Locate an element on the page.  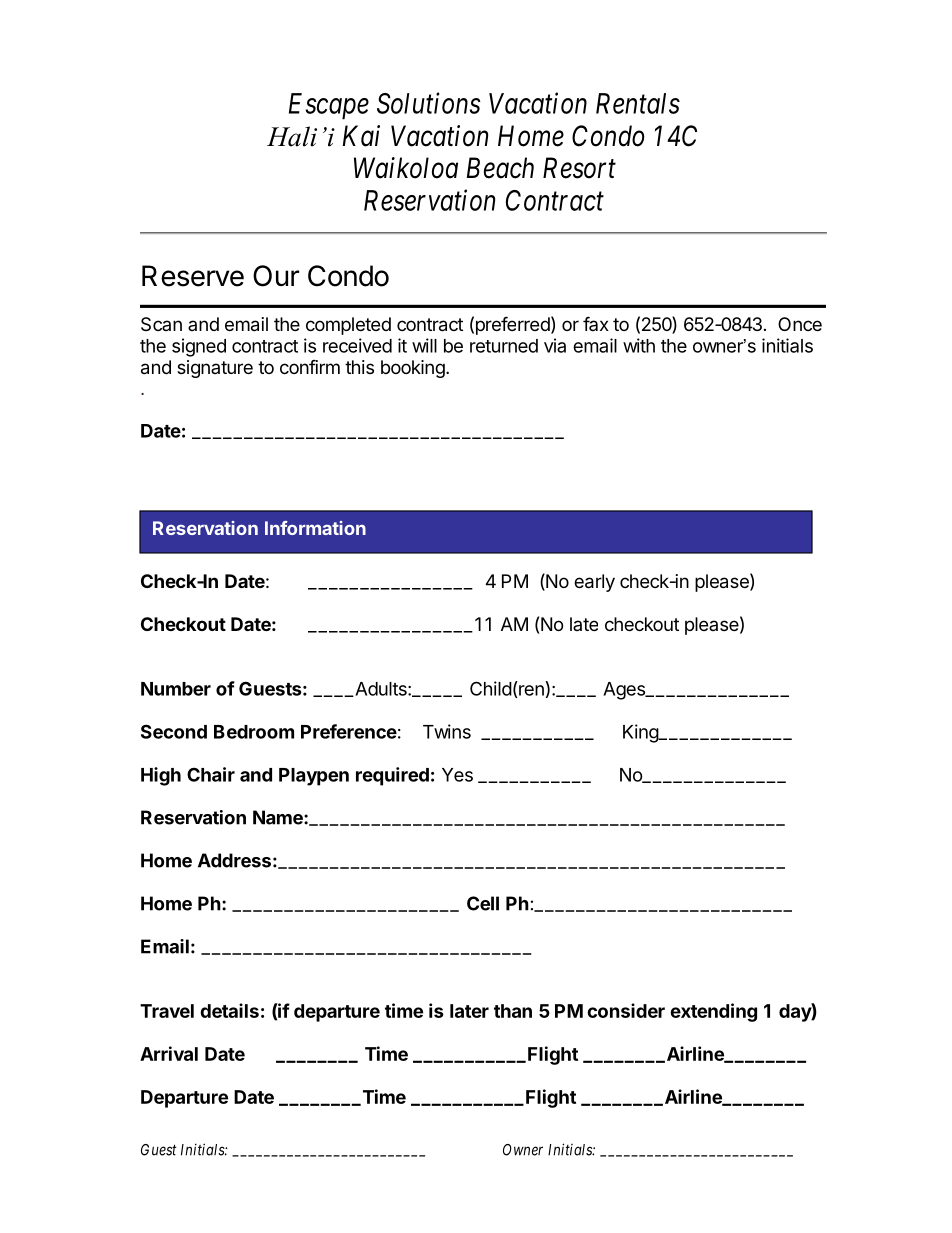
signature is located at coordinates (215, 369).
